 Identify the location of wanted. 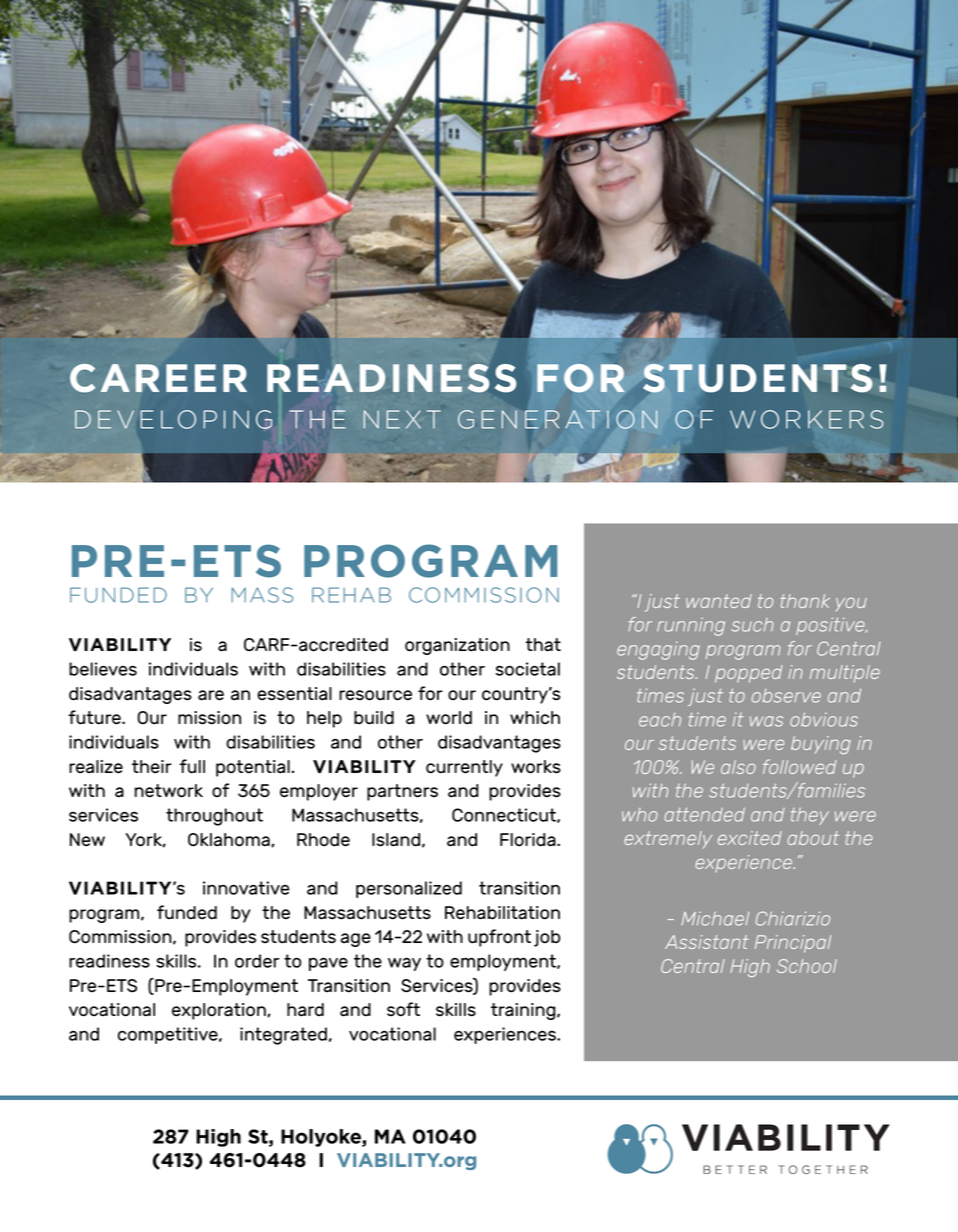
(719, 601).
